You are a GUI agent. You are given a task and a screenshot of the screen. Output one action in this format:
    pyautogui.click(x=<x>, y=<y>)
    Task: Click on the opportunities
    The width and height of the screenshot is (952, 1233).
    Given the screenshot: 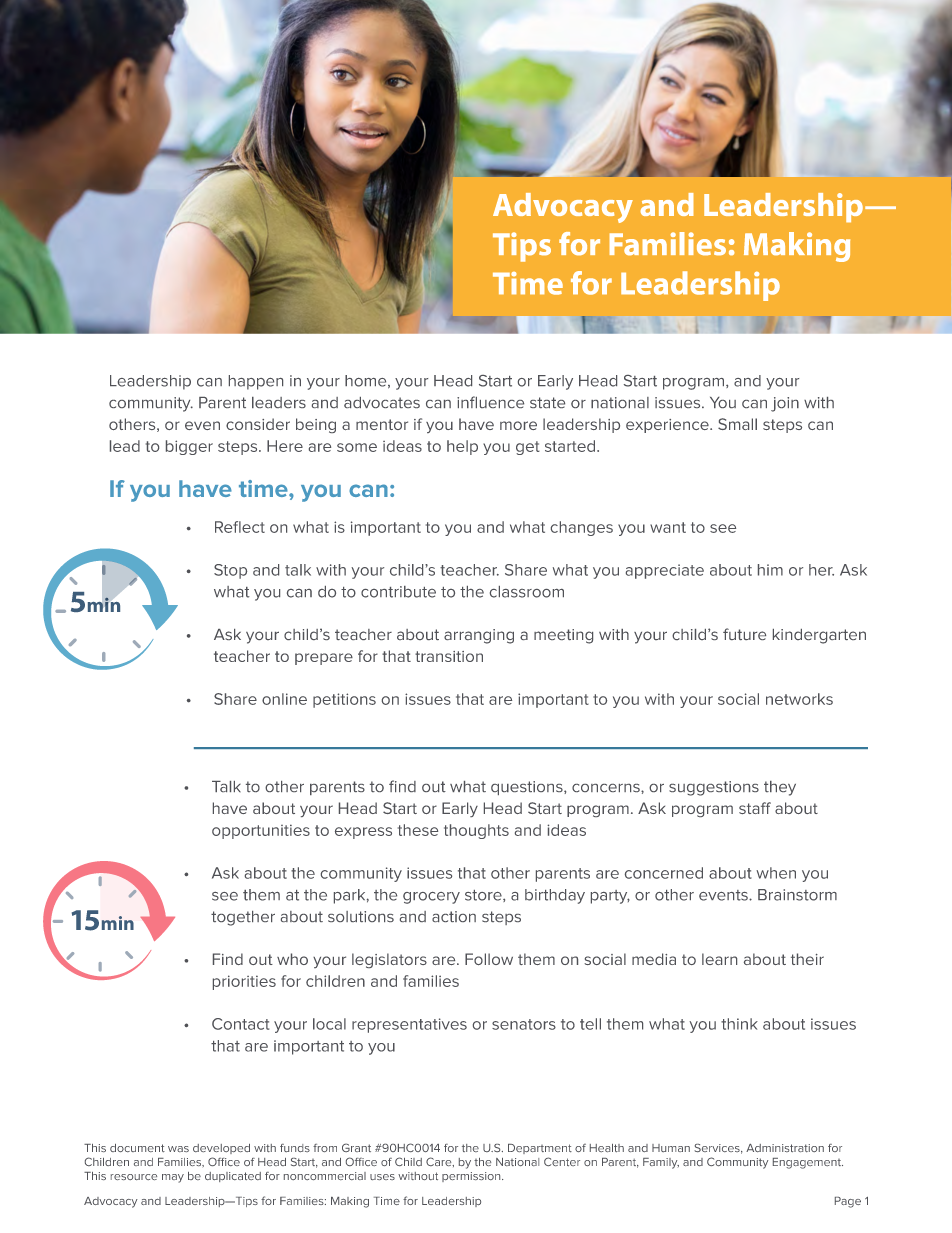 What is the action you would take?
    pyautogui.click(x=261, y=831)
